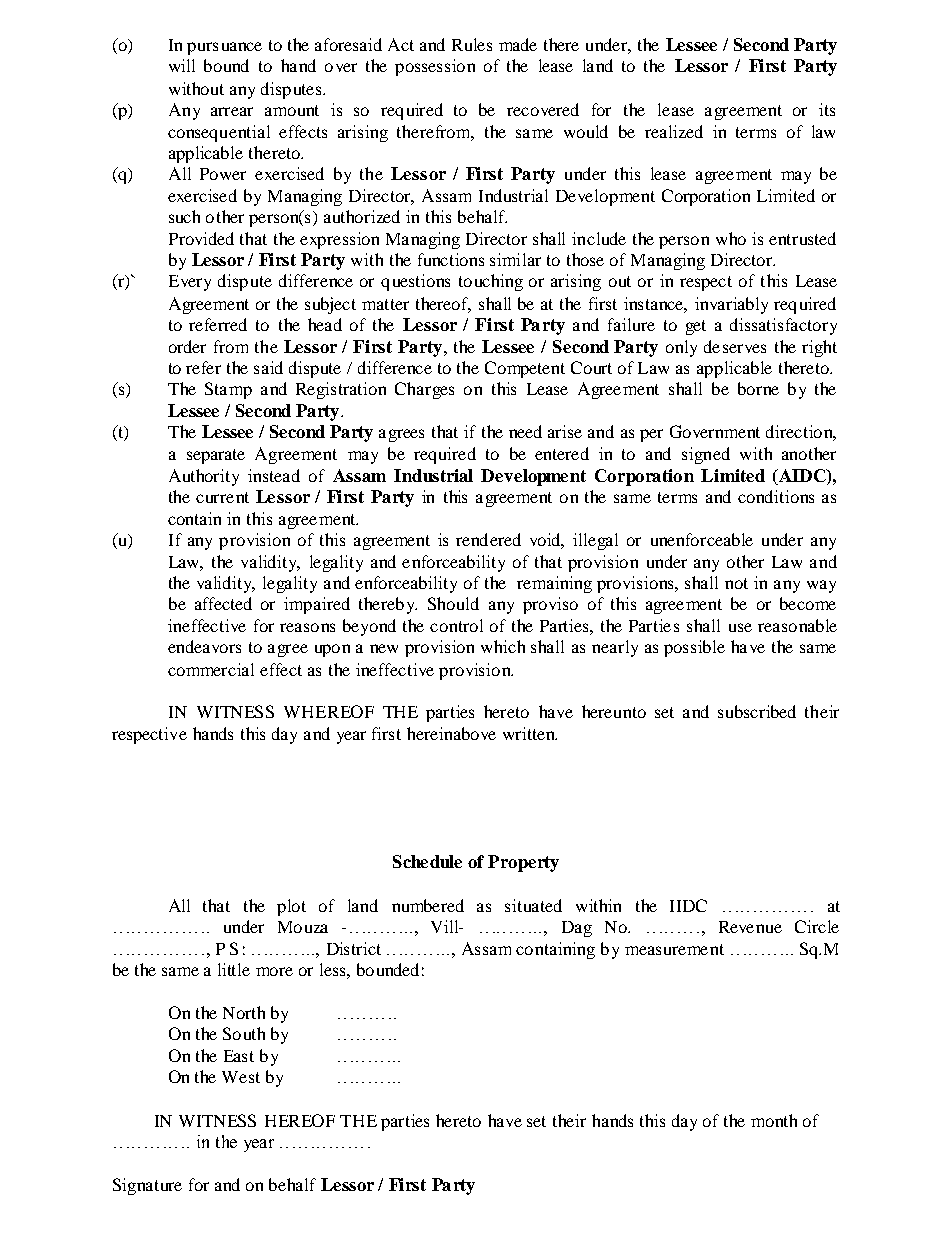 The image size is (952, 1233). I want to click on pursuance, so click(224, 48).
